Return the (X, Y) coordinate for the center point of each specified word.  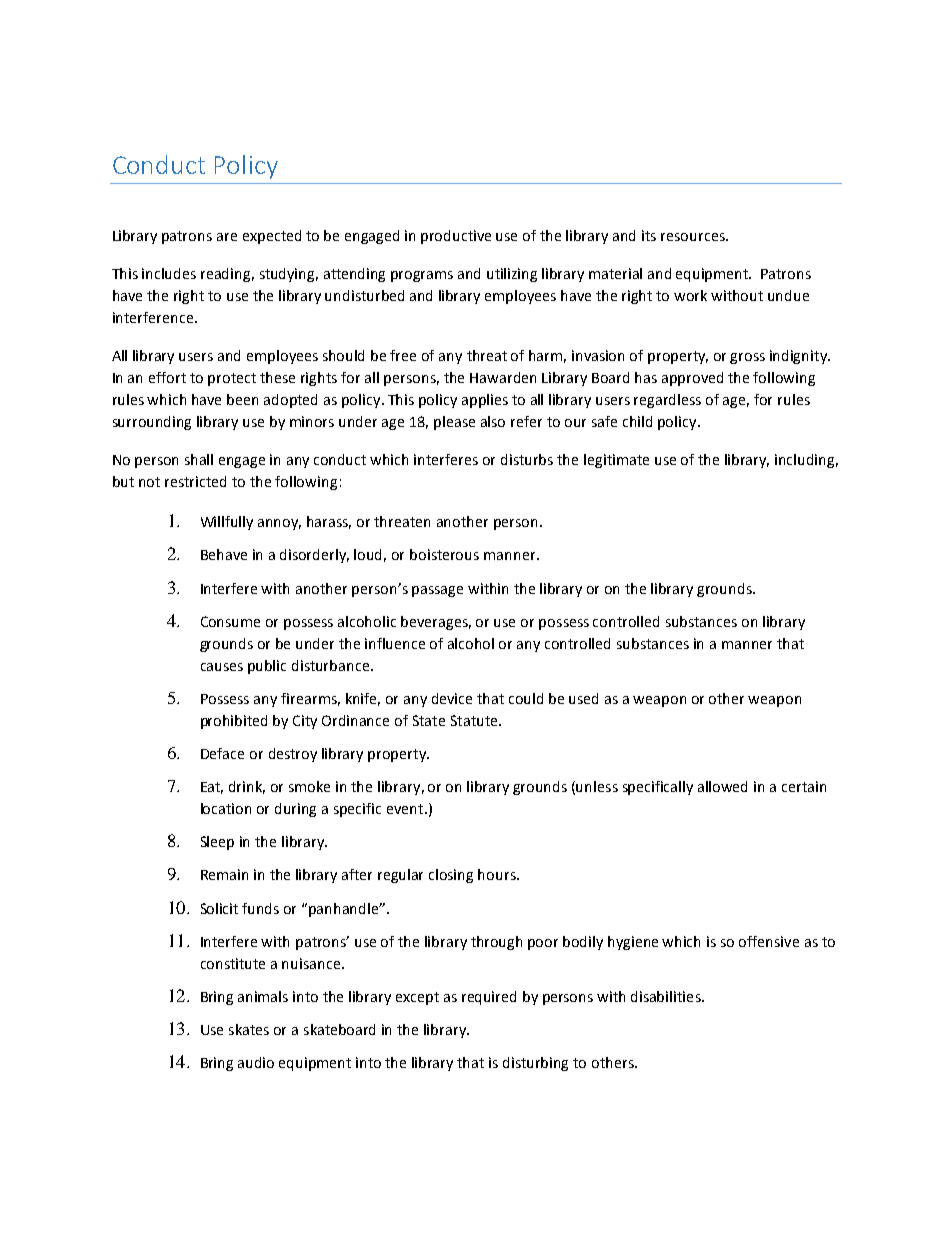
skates (249, 1029)
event (406, 809)
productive (456, 237)
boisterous (444, 554)
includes (169, 273)
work (690, 295)
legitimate (616, 461)
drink (247, 787)
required (489, 998)
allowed (722, 786)
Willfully (227, 523)
